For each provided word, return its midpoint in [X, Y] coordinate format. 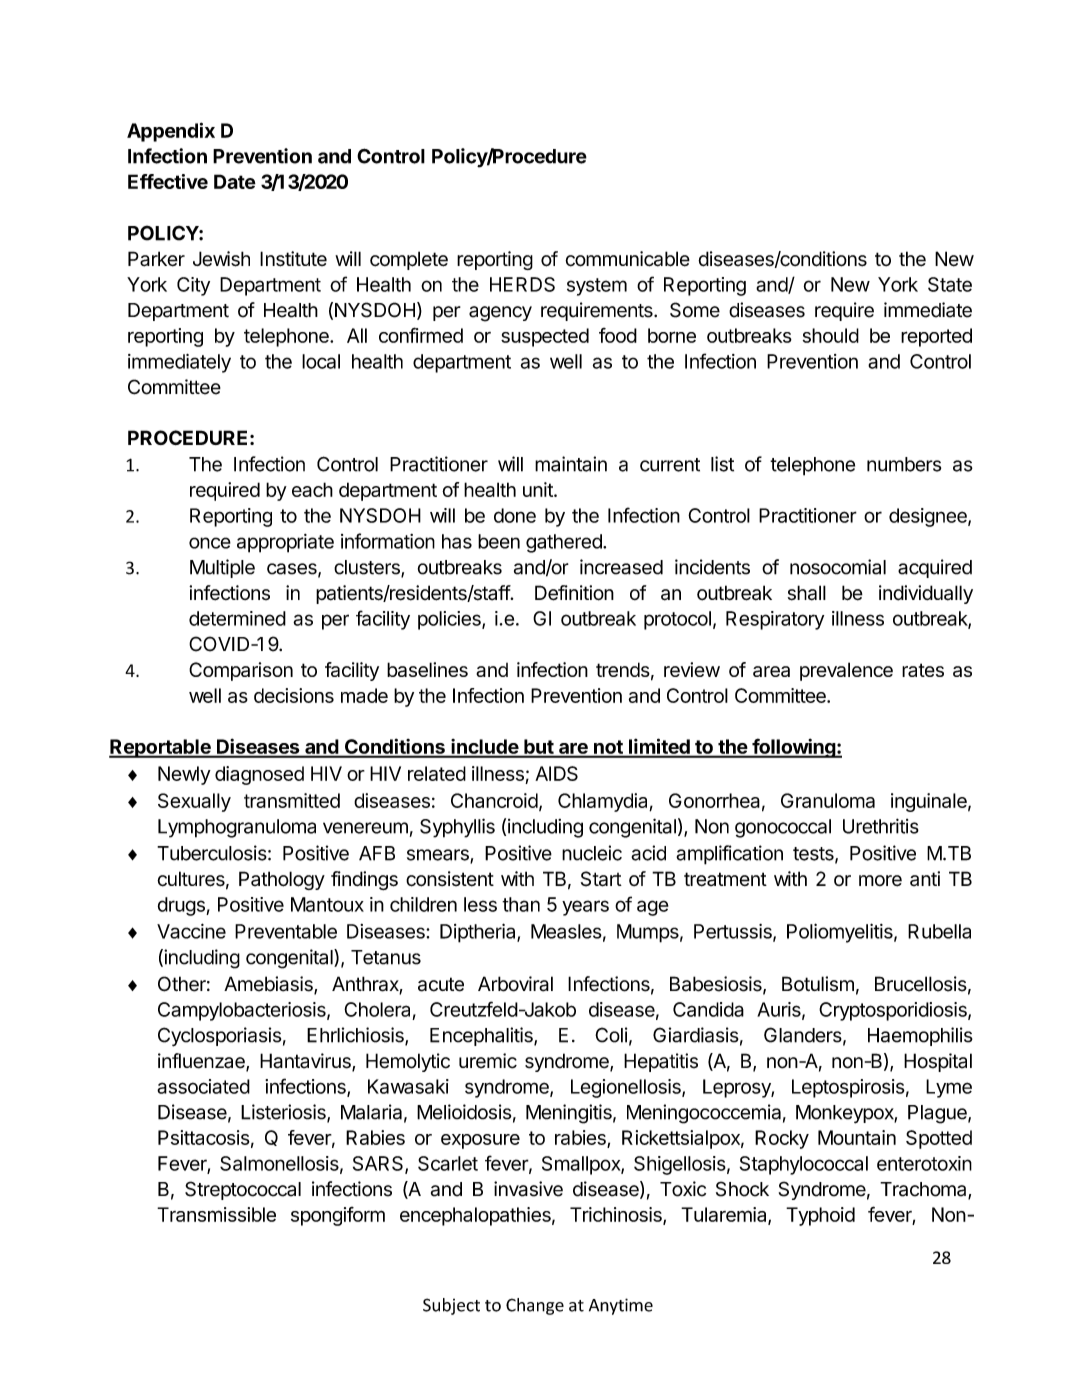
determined [237, 618]
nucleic [592, 853]
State [950, 284]
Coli [611, 1035]
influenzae [202, 1062]
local [321, 361]
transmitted [292, 800]
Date [235, 181]
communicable [627, 259]
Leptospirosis [848, 1088]
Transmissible [216, 1214]
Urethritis [881, 826]
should [831, 335]
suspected [545, 337]
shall [807, 593]
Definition [574, 593]
